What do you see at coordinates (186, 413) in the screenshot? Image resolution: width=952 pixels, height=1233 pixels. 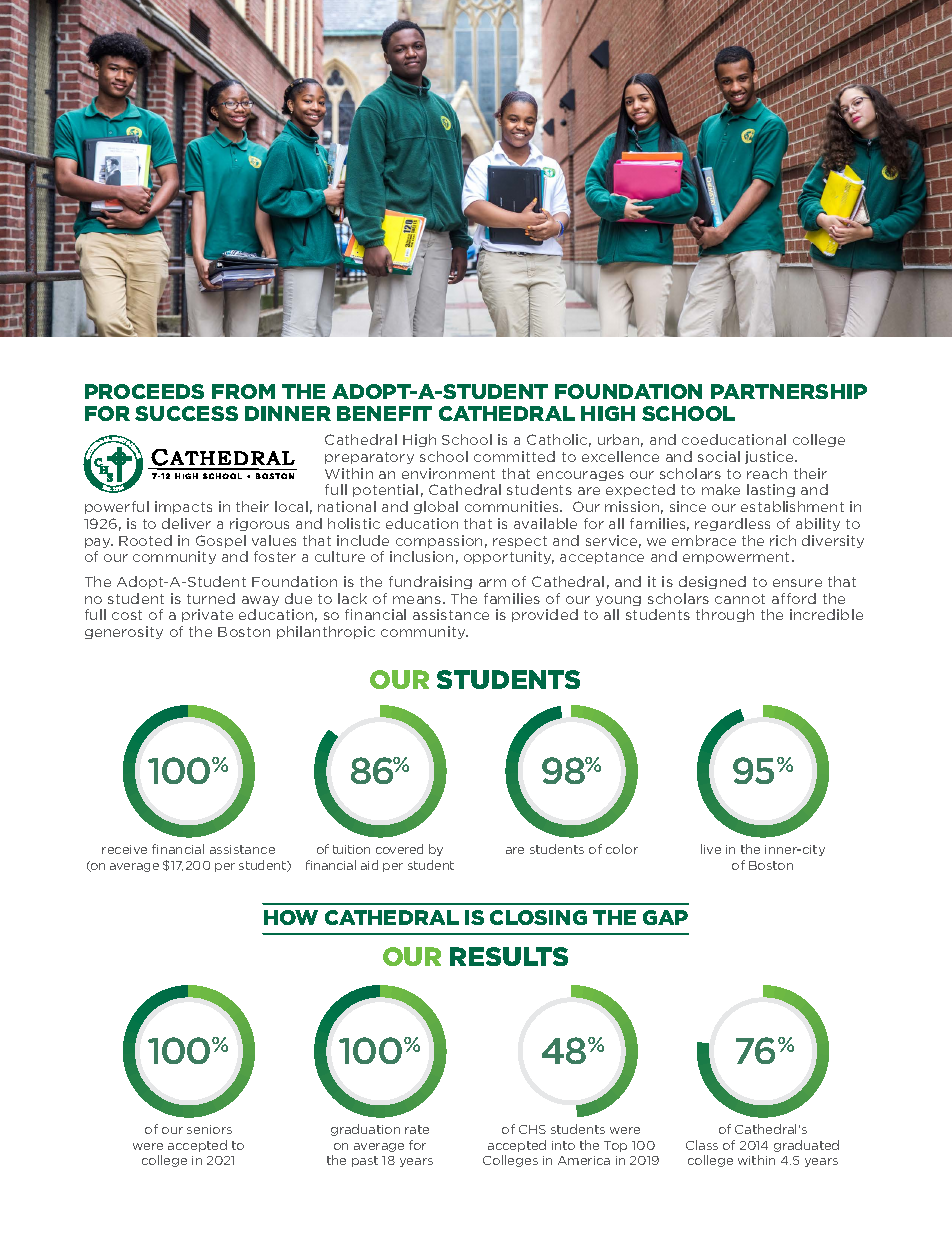 I see `SUCCESS` at bounding box center [186, 413].
